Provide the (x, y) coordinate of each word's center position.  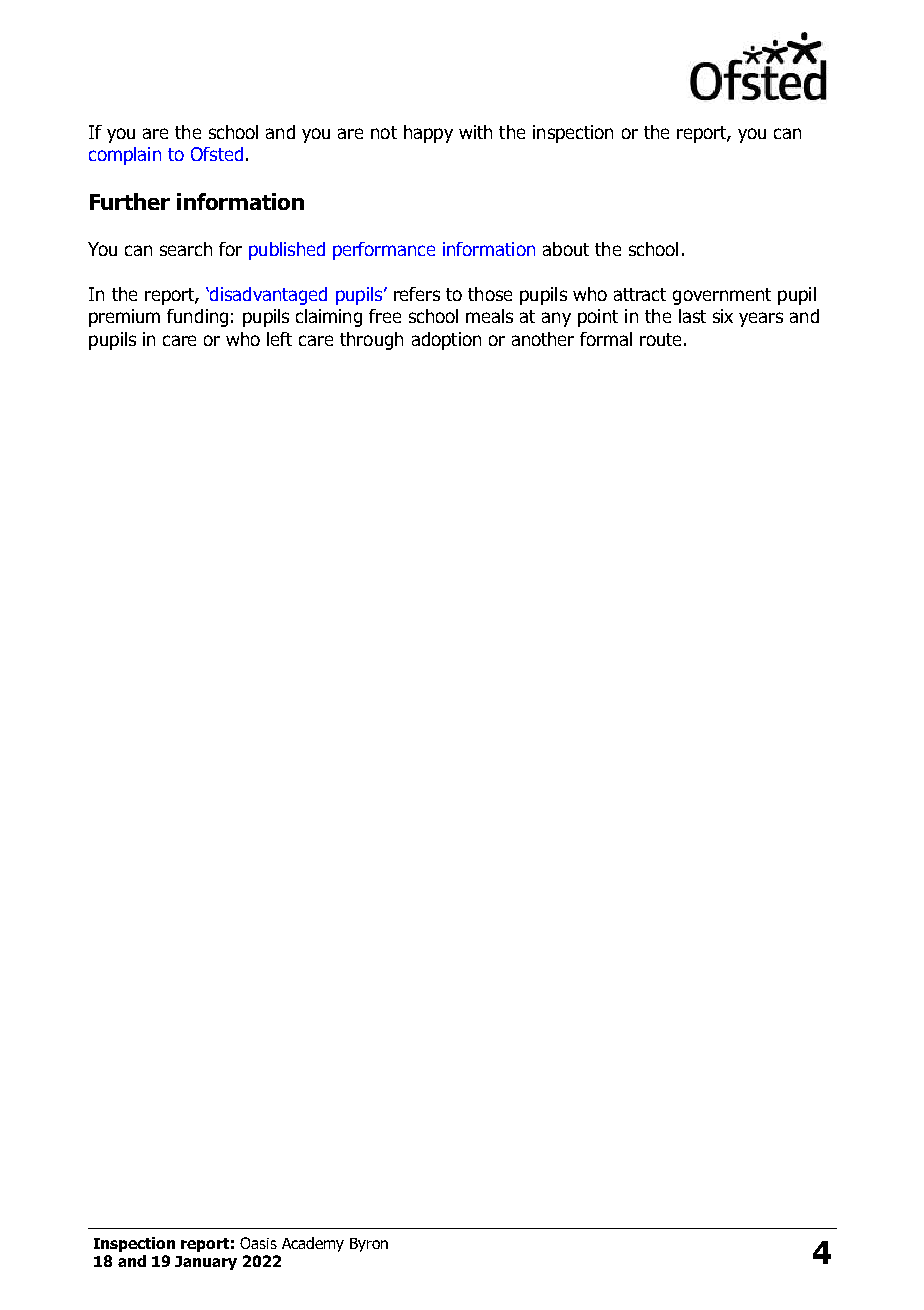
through (371, 341)
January (206, 1263)
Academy (313, 1244)
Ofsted (217, 154)
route (660, 339)
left (279, 339)
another (543, 339)
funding (197, 318)
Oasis (258, 1243)
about (566, 249)
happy (428, 134)
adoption (446, 341)
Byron (369, 1245)
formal (606, 339)
